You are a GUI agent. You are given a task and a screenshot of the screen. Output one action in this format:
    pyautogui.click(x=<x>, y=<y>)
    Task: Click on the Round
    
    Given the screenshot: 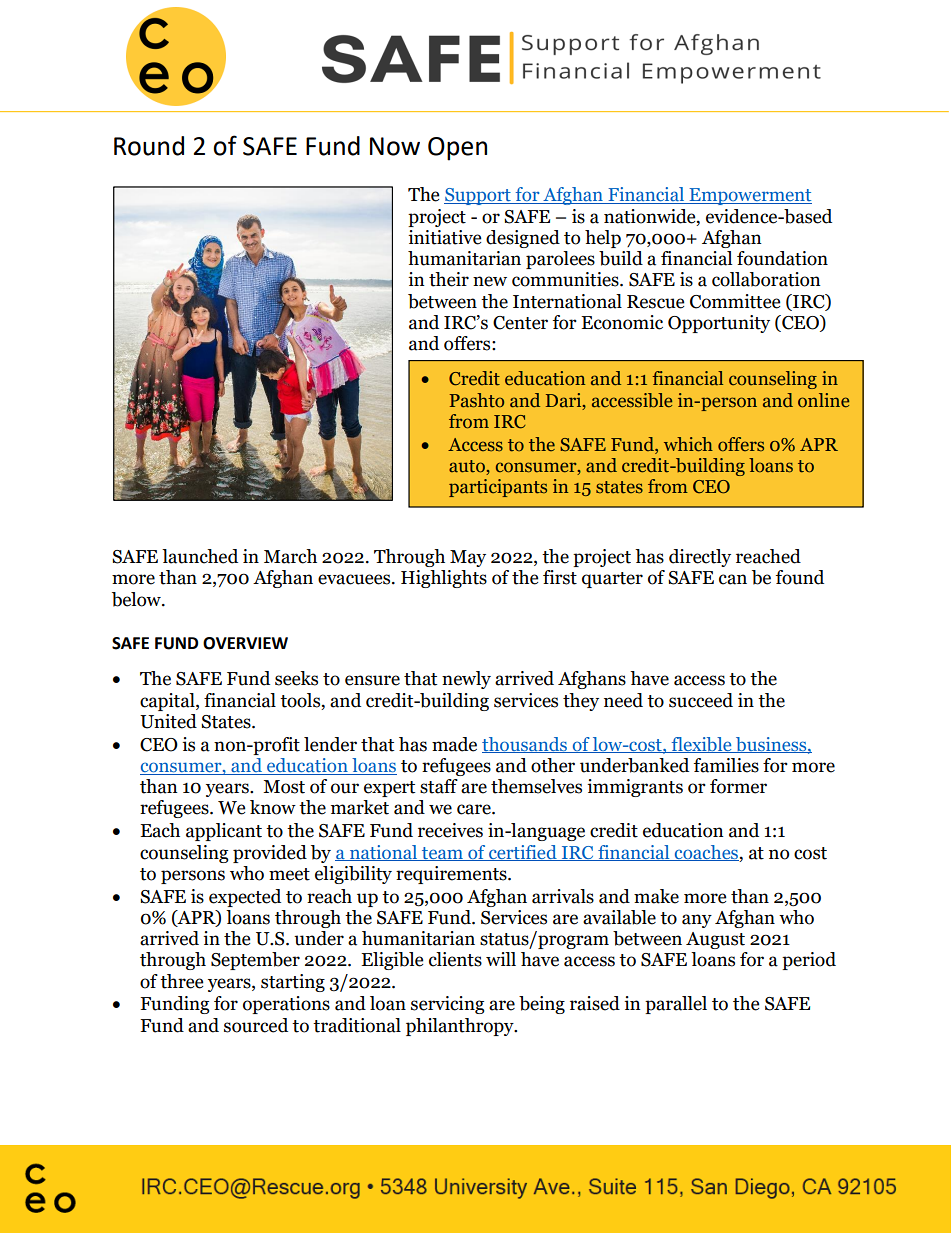 What is the action you would take?
    pyautogui.click(x=149, y=146)
